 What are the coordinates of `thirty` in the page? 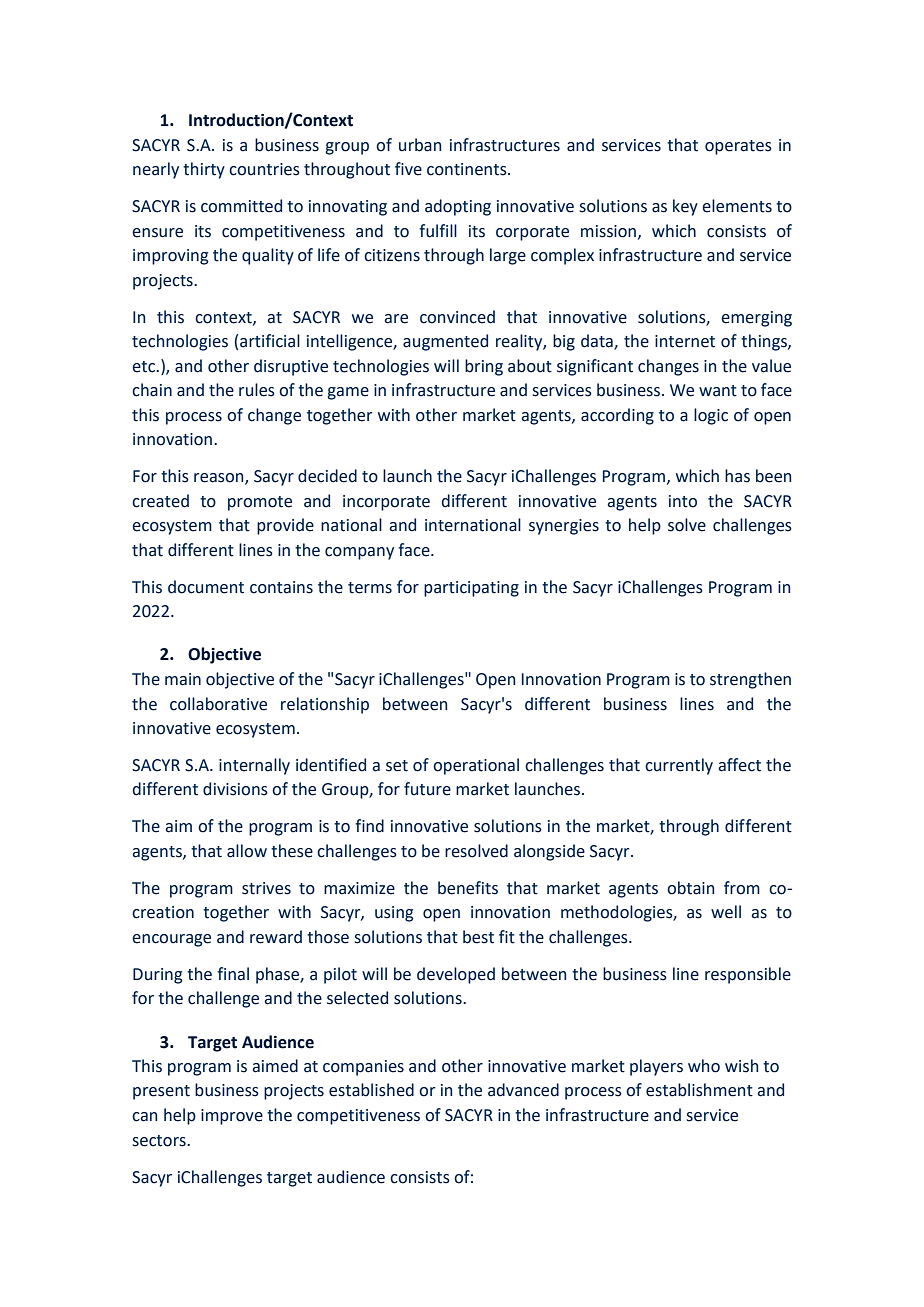 It's located at (204, 170).
